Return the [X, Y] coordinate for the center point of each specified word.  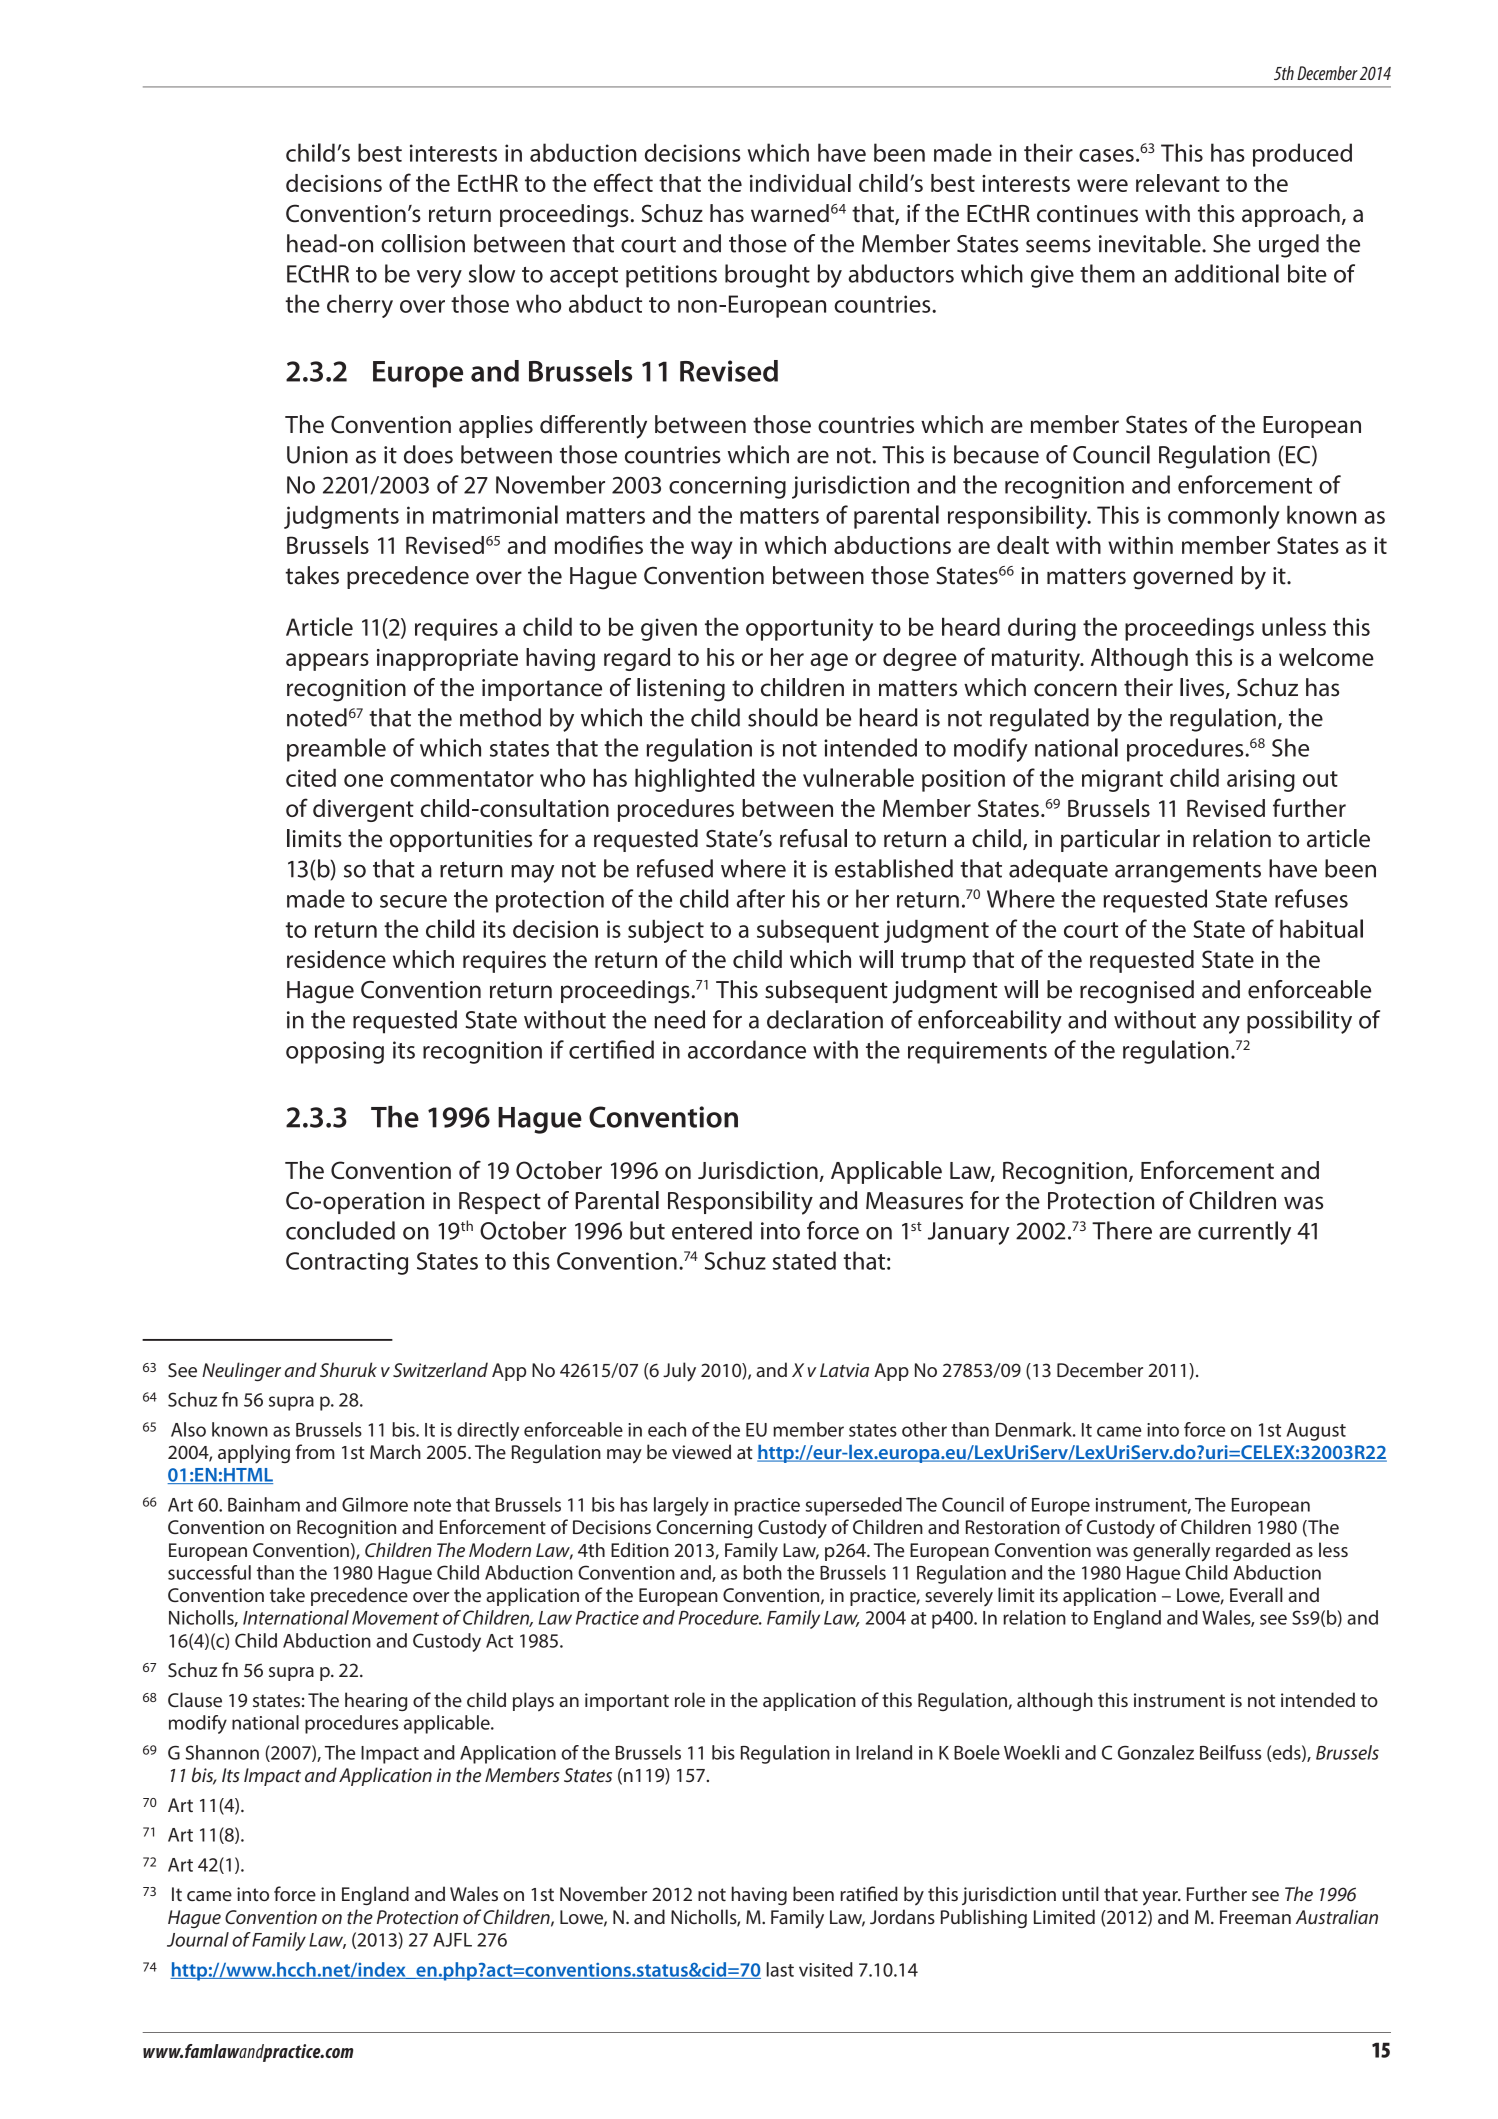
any [1221, 1025]
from [315, 1451]
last [780, 1969]
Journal [198, 1939]
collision [423, 243]
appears [327, 662]
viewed [701, 1451]
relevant [1178, 183]
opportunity [809, 629]
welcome [1326, 657]
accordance [747, 1049]
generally [1171, 1552]
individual [800, 183]
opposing [335, 1052]
